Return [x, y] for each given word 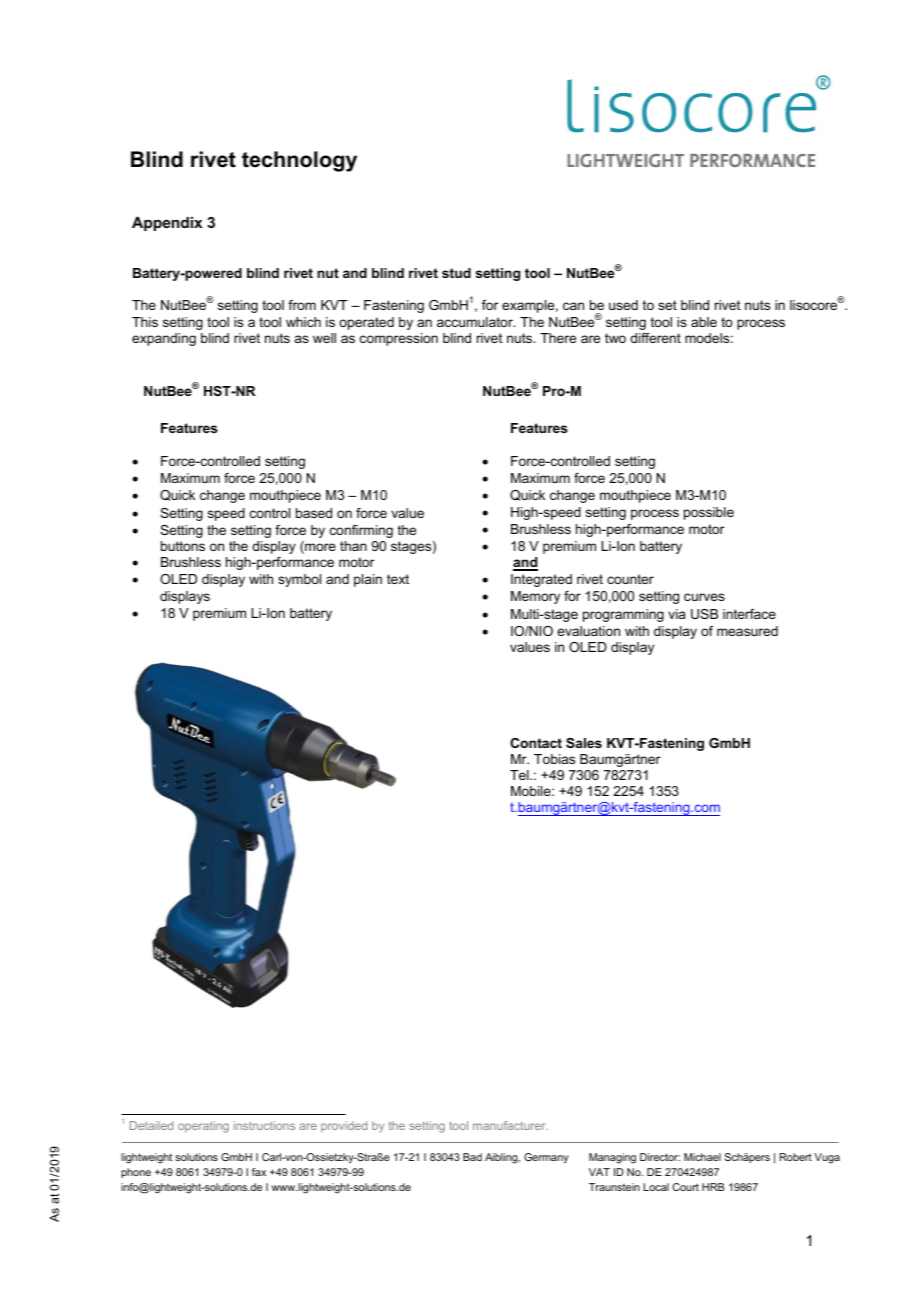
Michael [702, 1157]
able [704, 322]
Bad [472, 1157]
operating [203, 1127]
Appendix [167, 224]
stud [456, 273]
